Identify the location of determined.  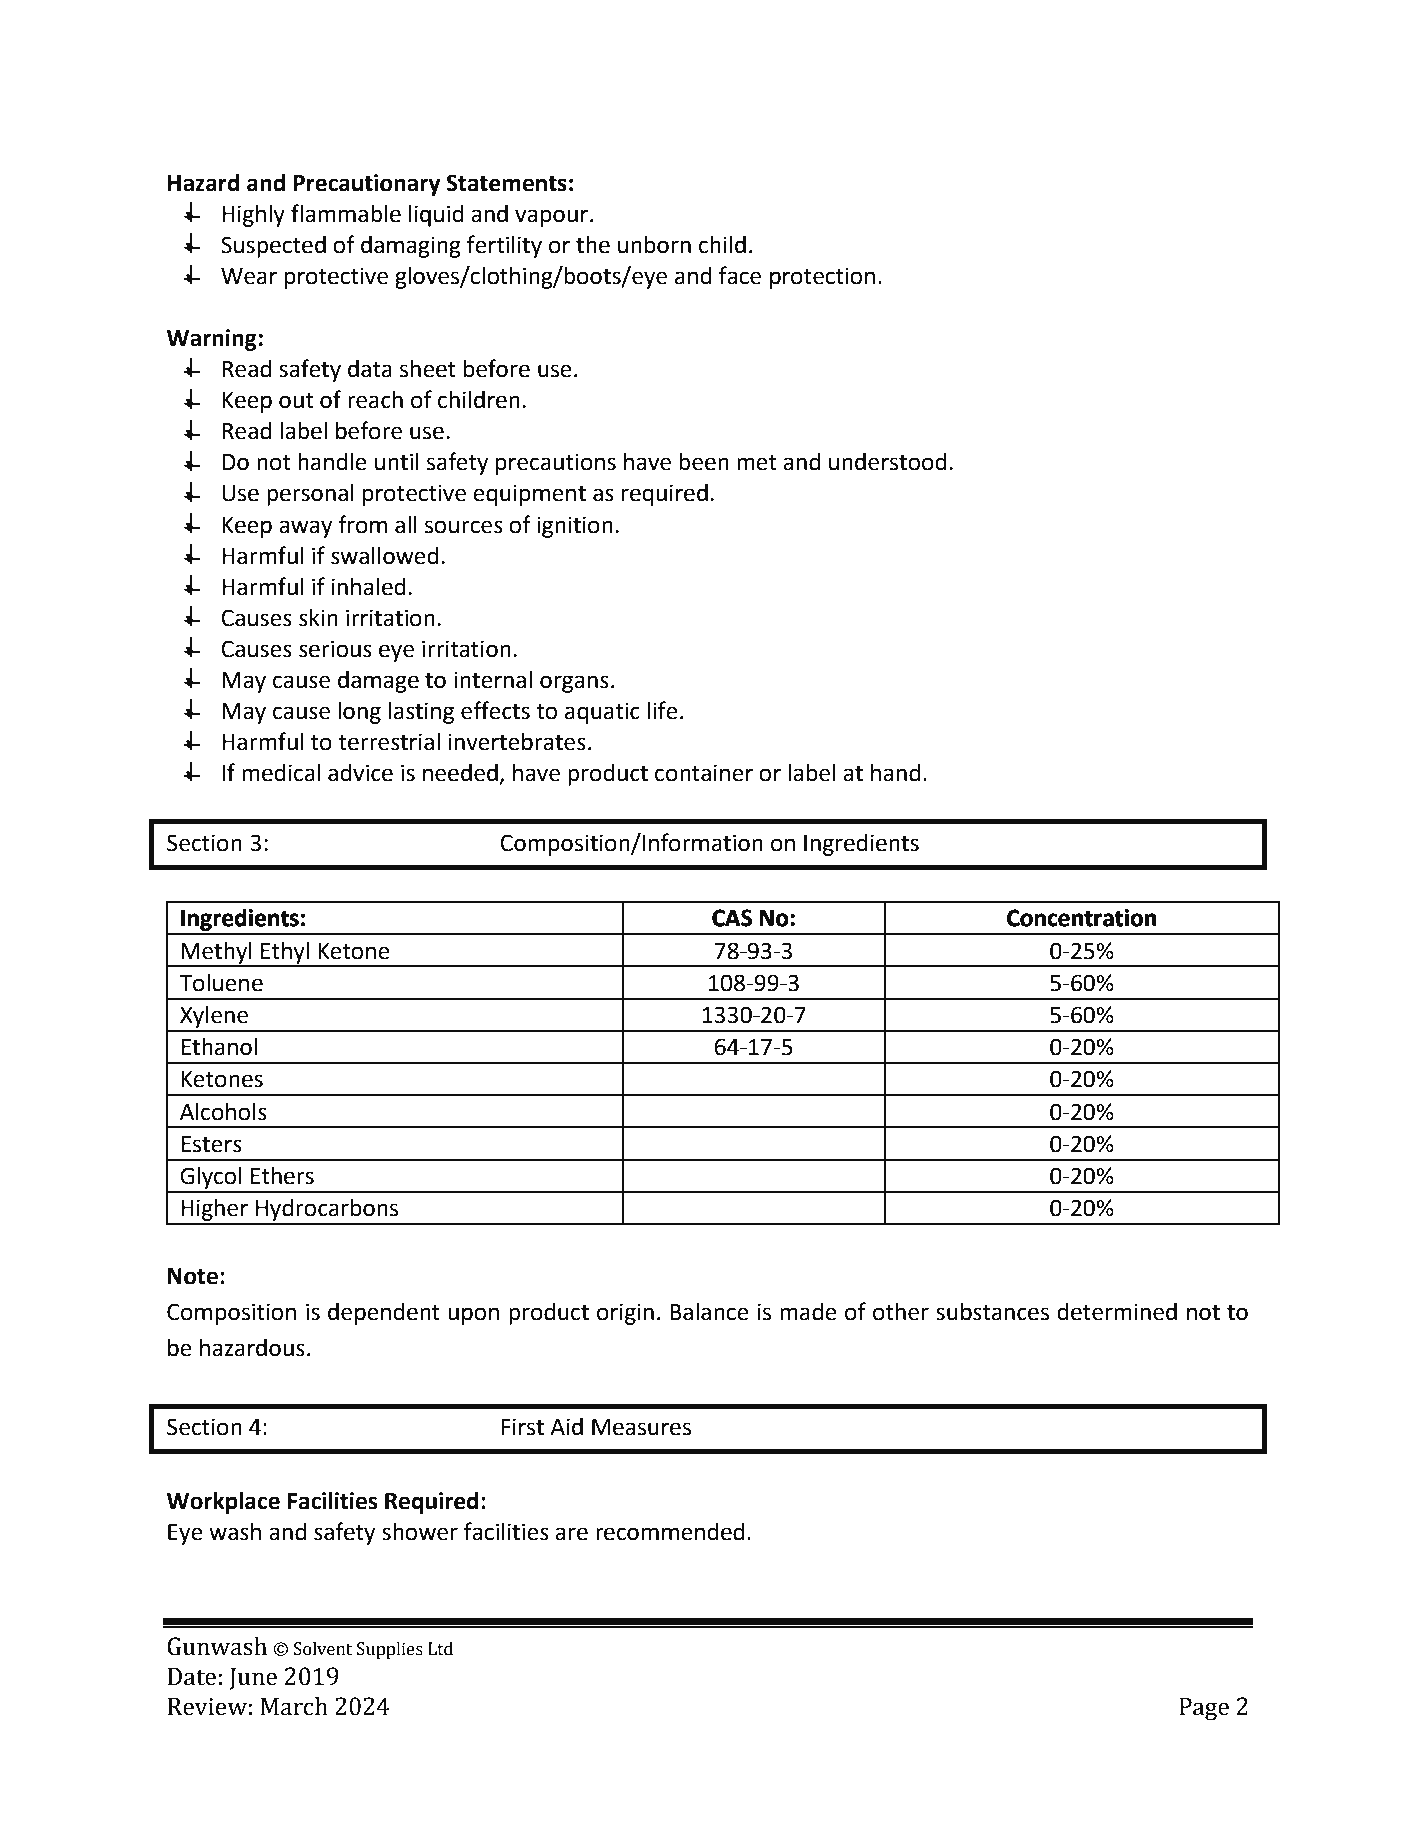
(1117, 1312).
